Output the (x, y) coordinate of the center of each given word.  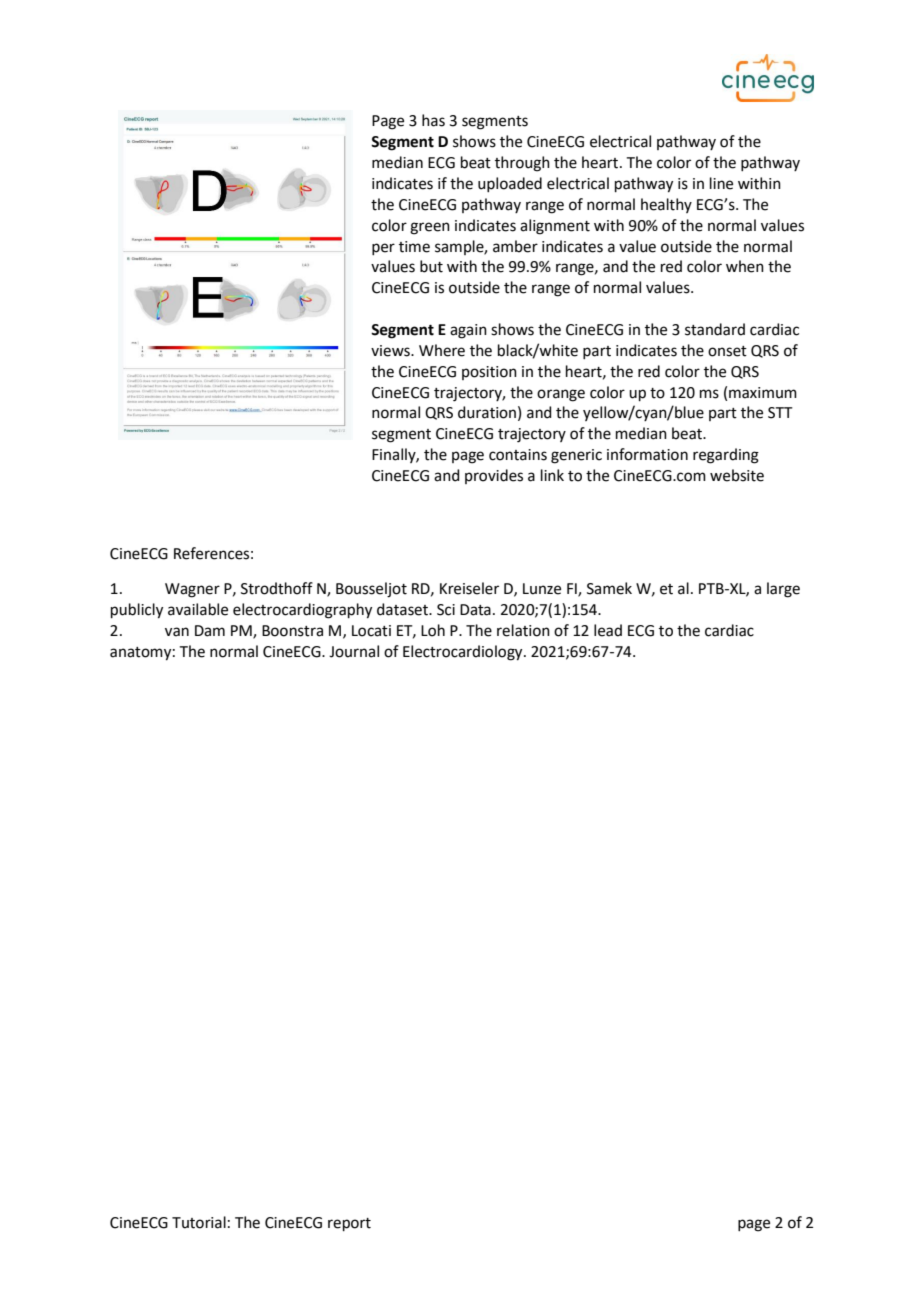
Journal (354, 651)
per (383, 249)
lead (608, 630)
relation (523, 630)
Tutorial (199, 1222)
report (349, 1224)
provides (494, 476)
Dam (210, 631)
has (433, 120)
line (721, 183)
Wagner (192, 590)
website (737, 475)
